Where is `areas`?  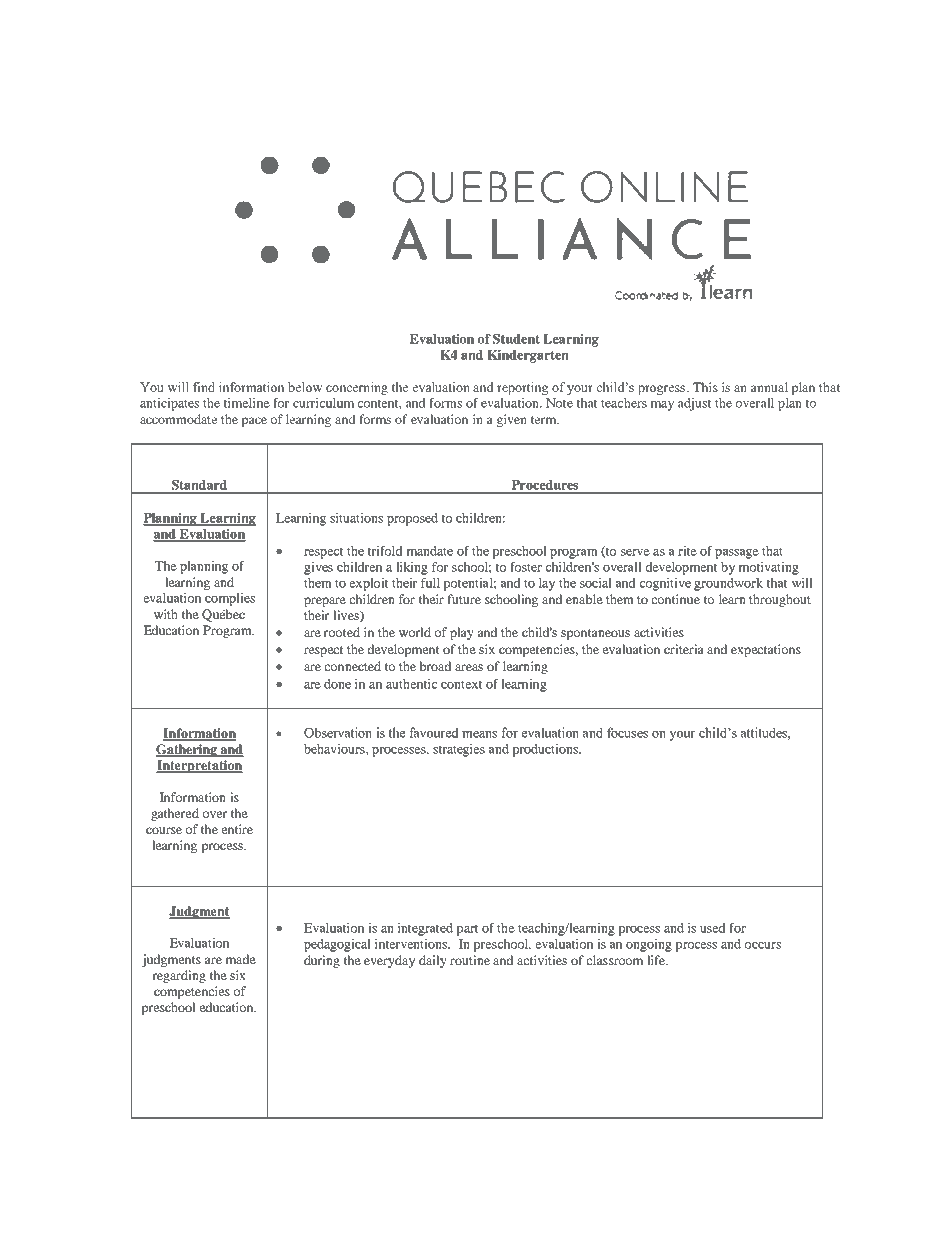 areas is located at coordinates (469, 667).
